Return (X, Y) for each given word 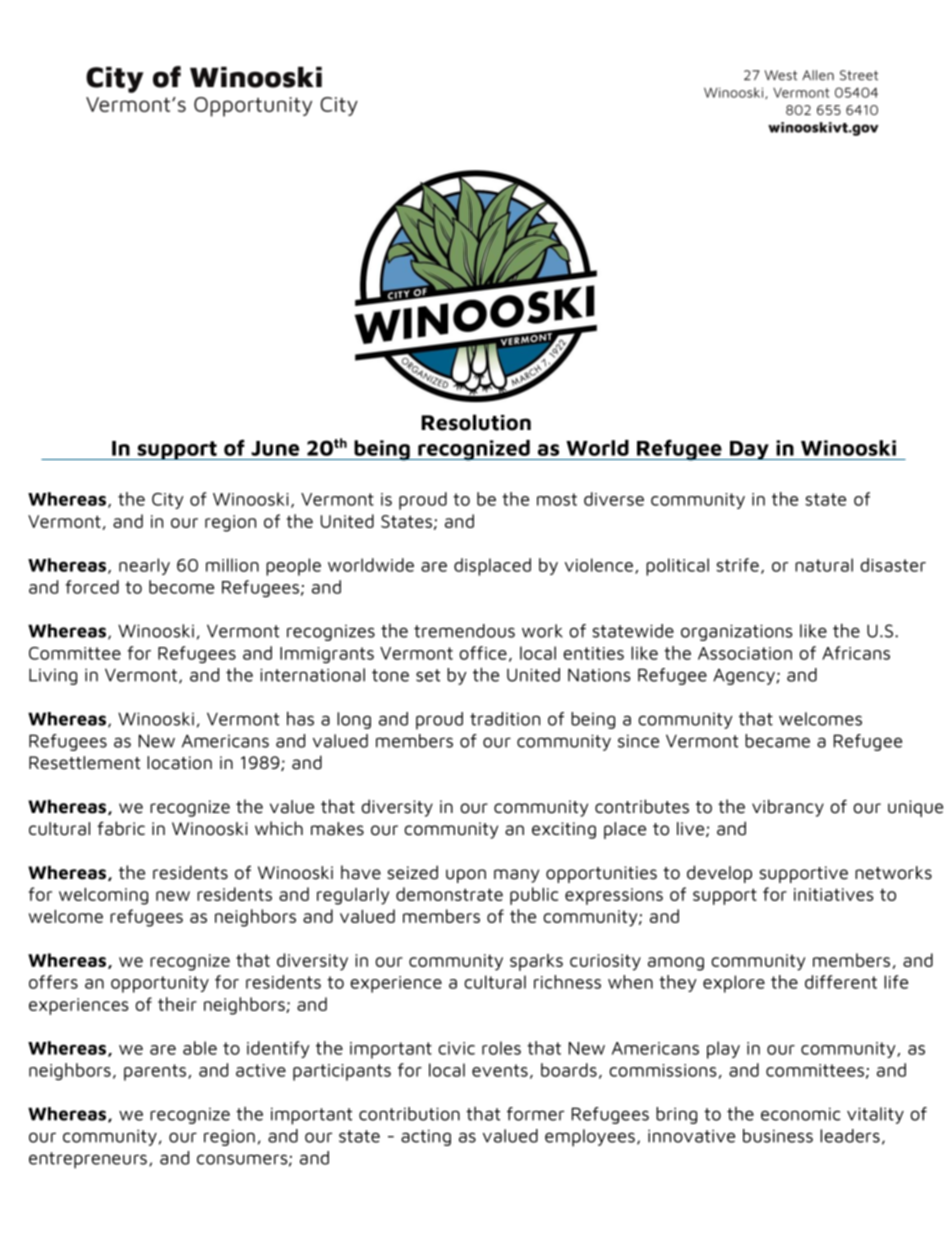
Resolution (476, 422)
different (841, 982)
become (181, 587)
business (778, 1136)
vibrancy (788, 808)
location (179, 763)
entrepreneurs (88, 1160)
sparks (536, 962)
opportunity (160, 984)
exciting (564, 830)
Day (749, 450)
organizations (737, 632)
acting (426, 1137)
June (275, 448)
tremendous (464, 631)
